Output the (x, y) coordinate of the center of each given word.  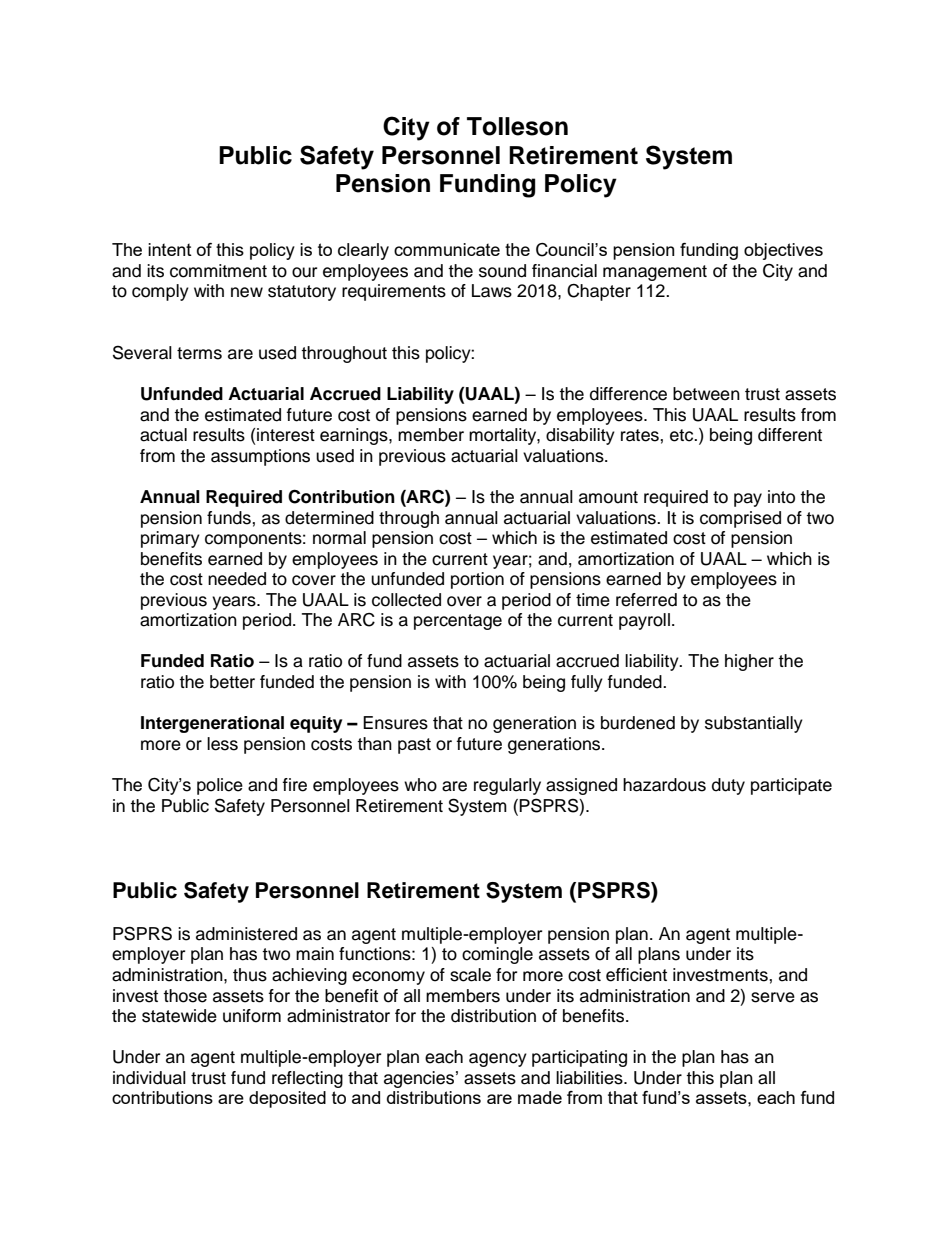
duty (728, 786)
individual (149, 1078)
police (220, 786)
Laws (492, 291)
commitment (218, 271)
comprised (740, 519)
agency (498, 1060)
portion (477, 580)
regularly (507, 786)
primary (170, 539)
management (655, 273)
